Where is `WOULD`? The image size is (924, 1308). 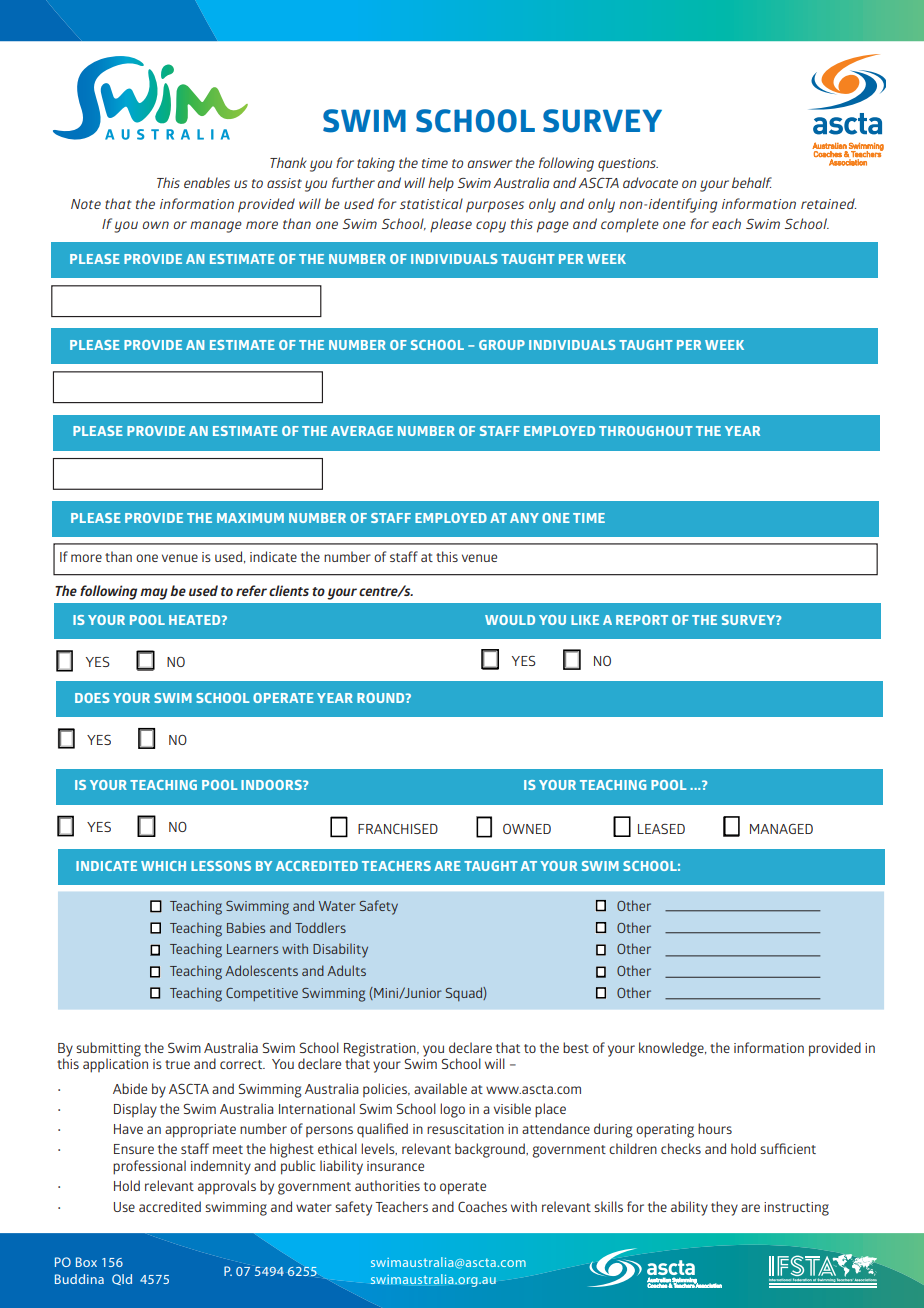 WOULD is located at coordinates (510, 620).
